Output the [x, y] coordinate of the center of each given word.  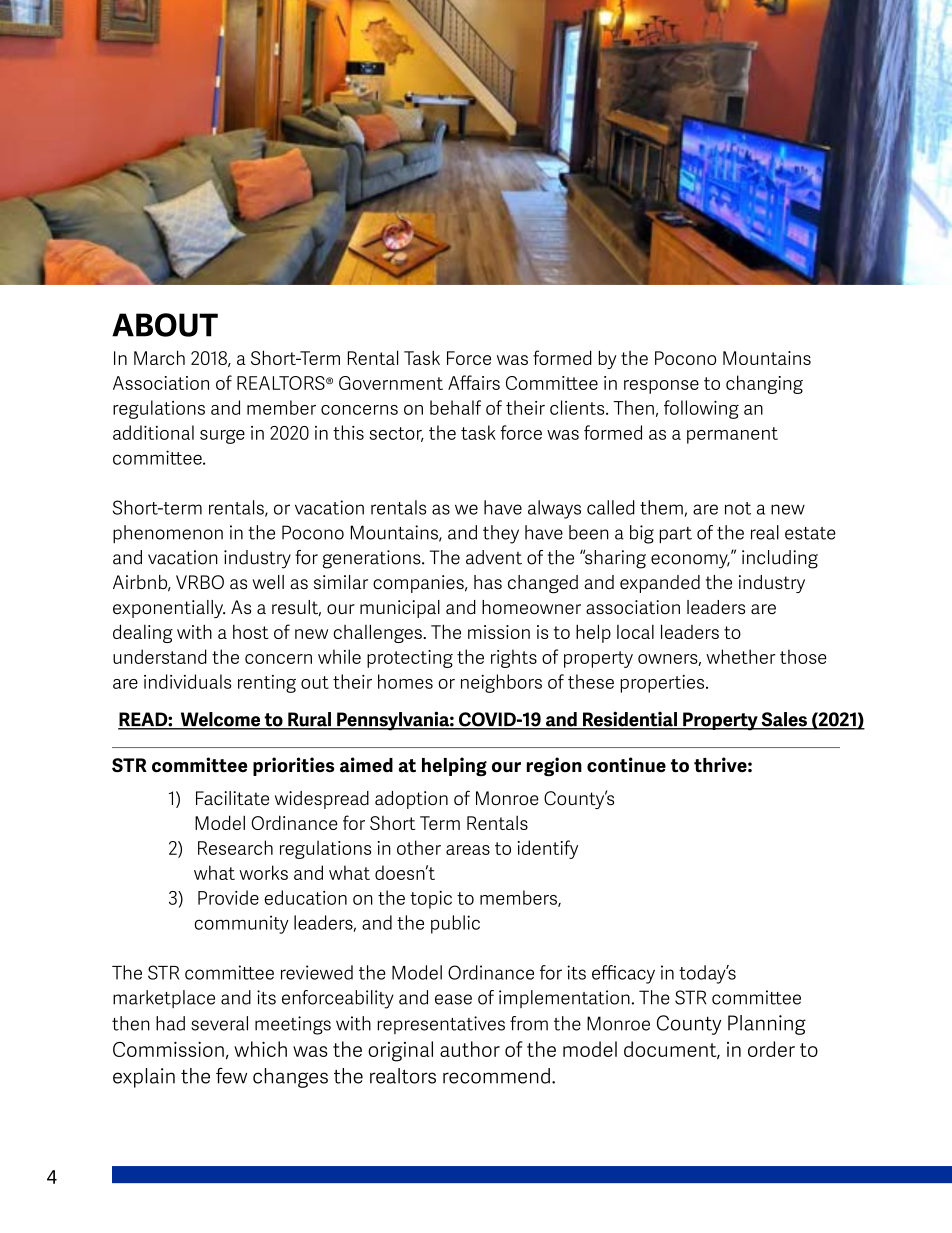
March [159, 357]
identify [548, 849]
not [738, 508]
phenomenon [168, 534]
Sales [784, 720]
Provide [228, 897]
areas [468, 850]
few [231, 1076]
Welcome [220, 720]
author [470, 1049]
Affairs [474, 382]
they [501, 534]
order [771, 1049]
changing [764, 384]
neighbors [501, 683]
